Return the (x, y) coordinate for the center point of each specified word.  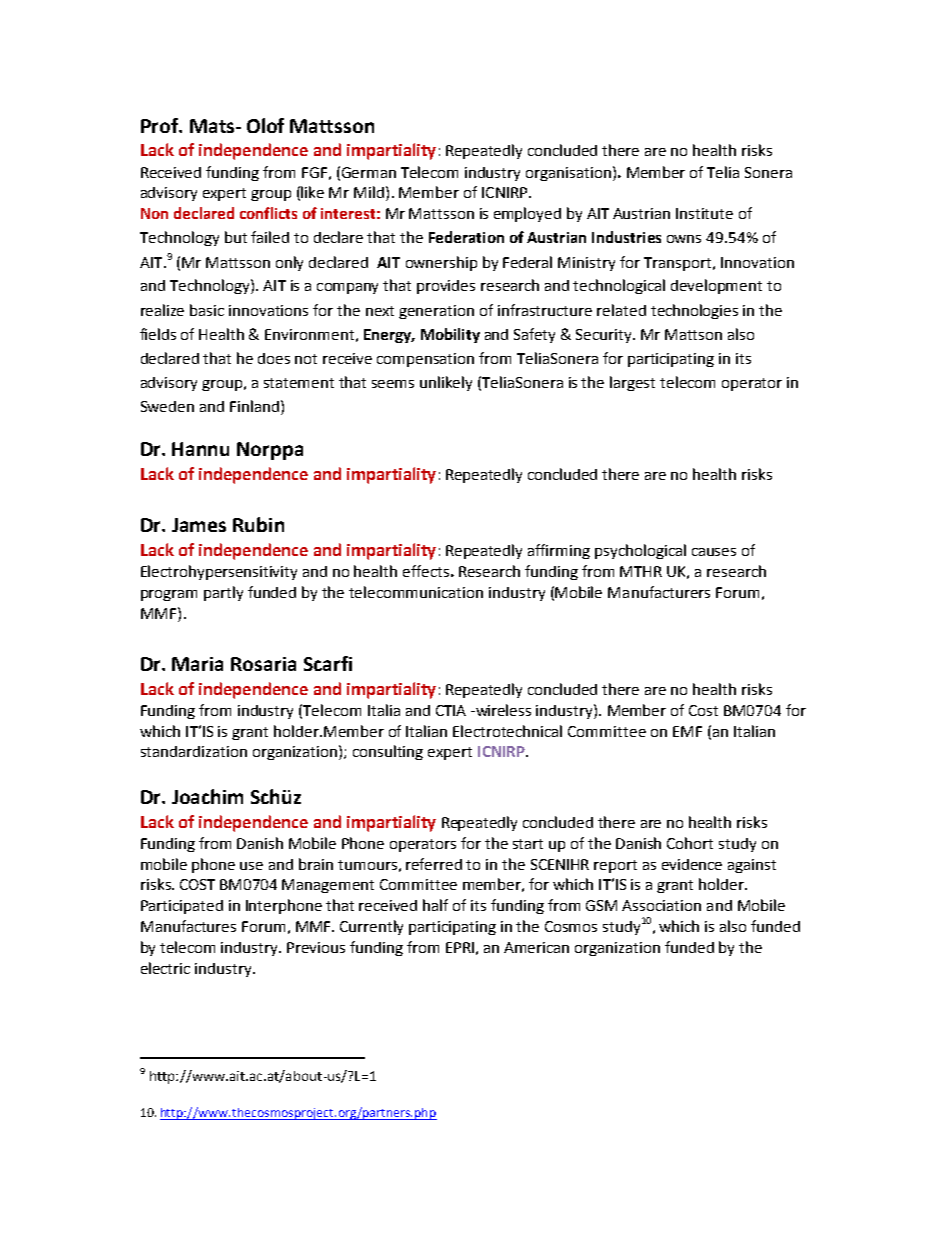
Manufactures (188, 926)
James (199, 525)
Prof (161, 125)
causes (714, 552)
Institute (704, 213)
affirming (559, 551)
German (369, 172)
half (435, 905)
